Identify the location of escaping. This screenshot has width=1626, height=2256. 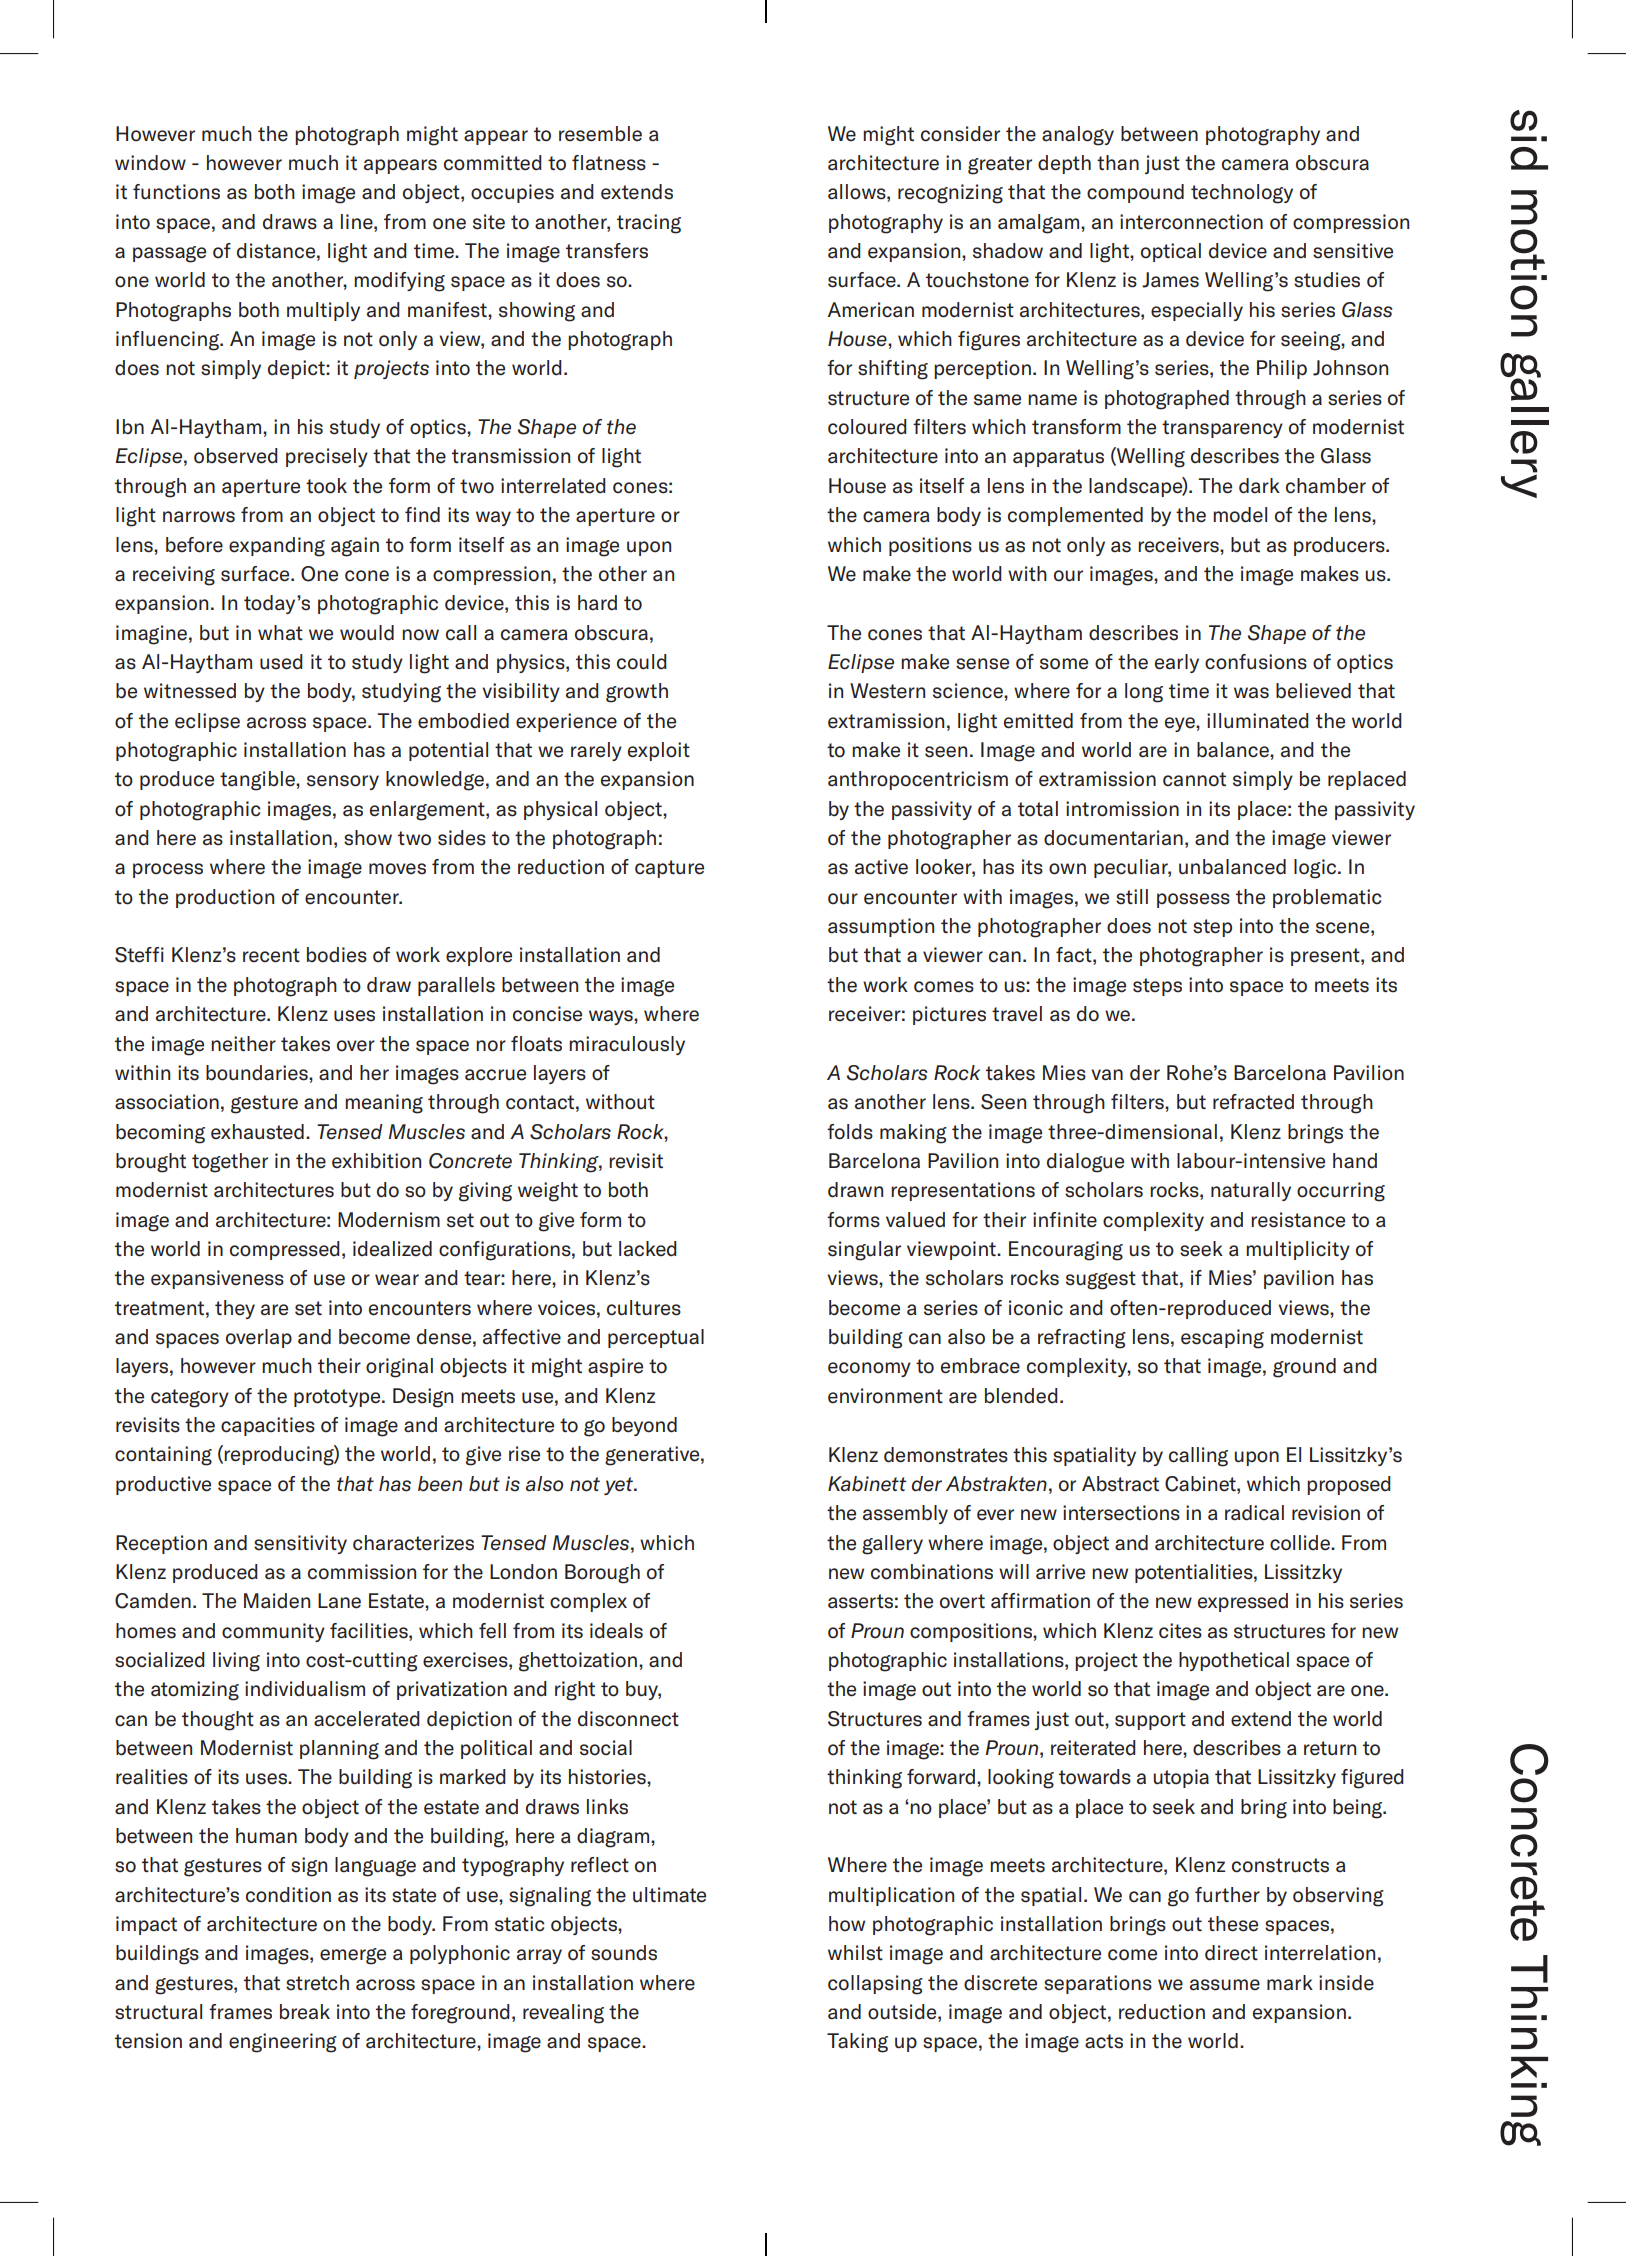
(1222, 1339).
